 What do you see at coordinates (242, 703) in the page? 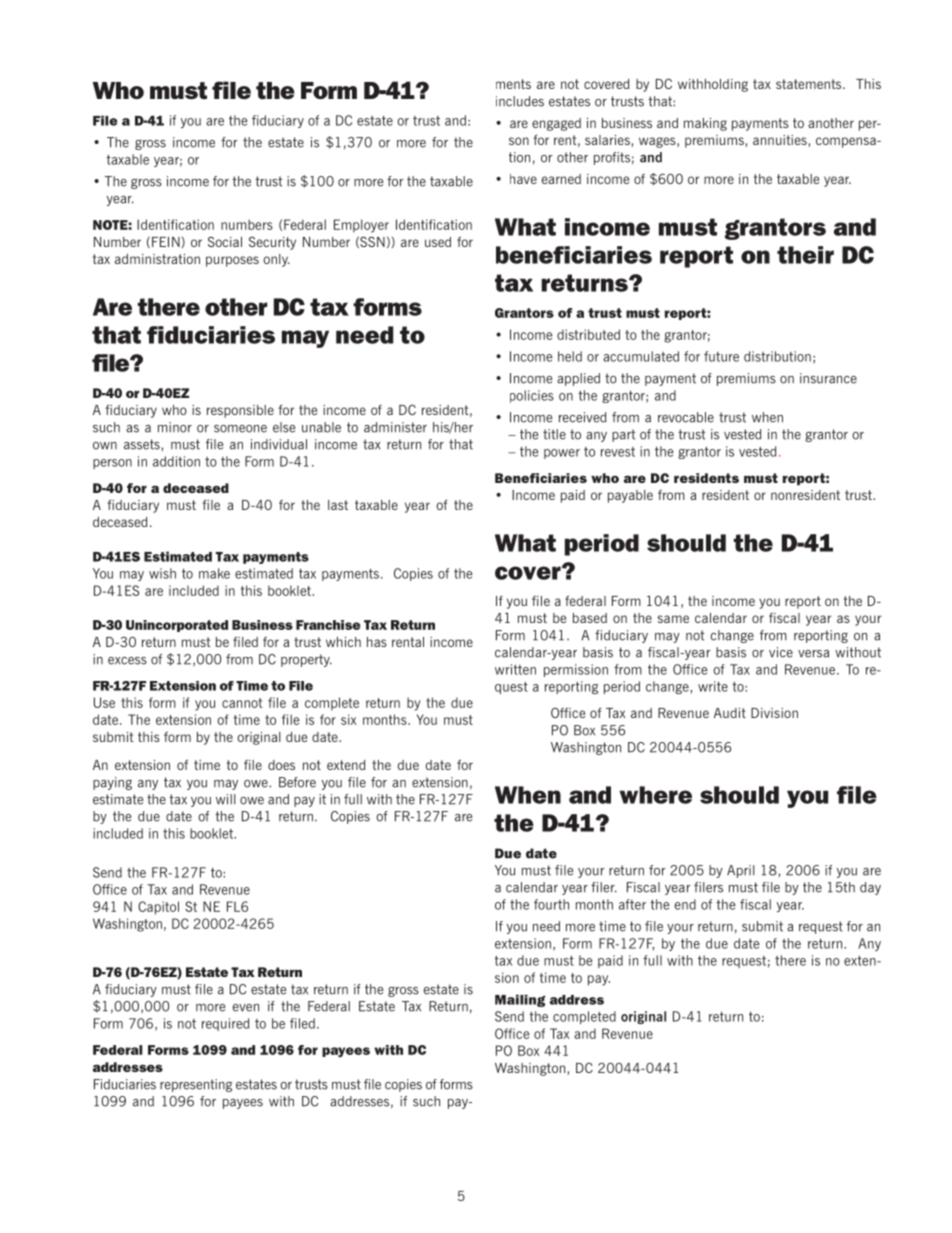
I see `cannot` at bounding box center [242, 703].
